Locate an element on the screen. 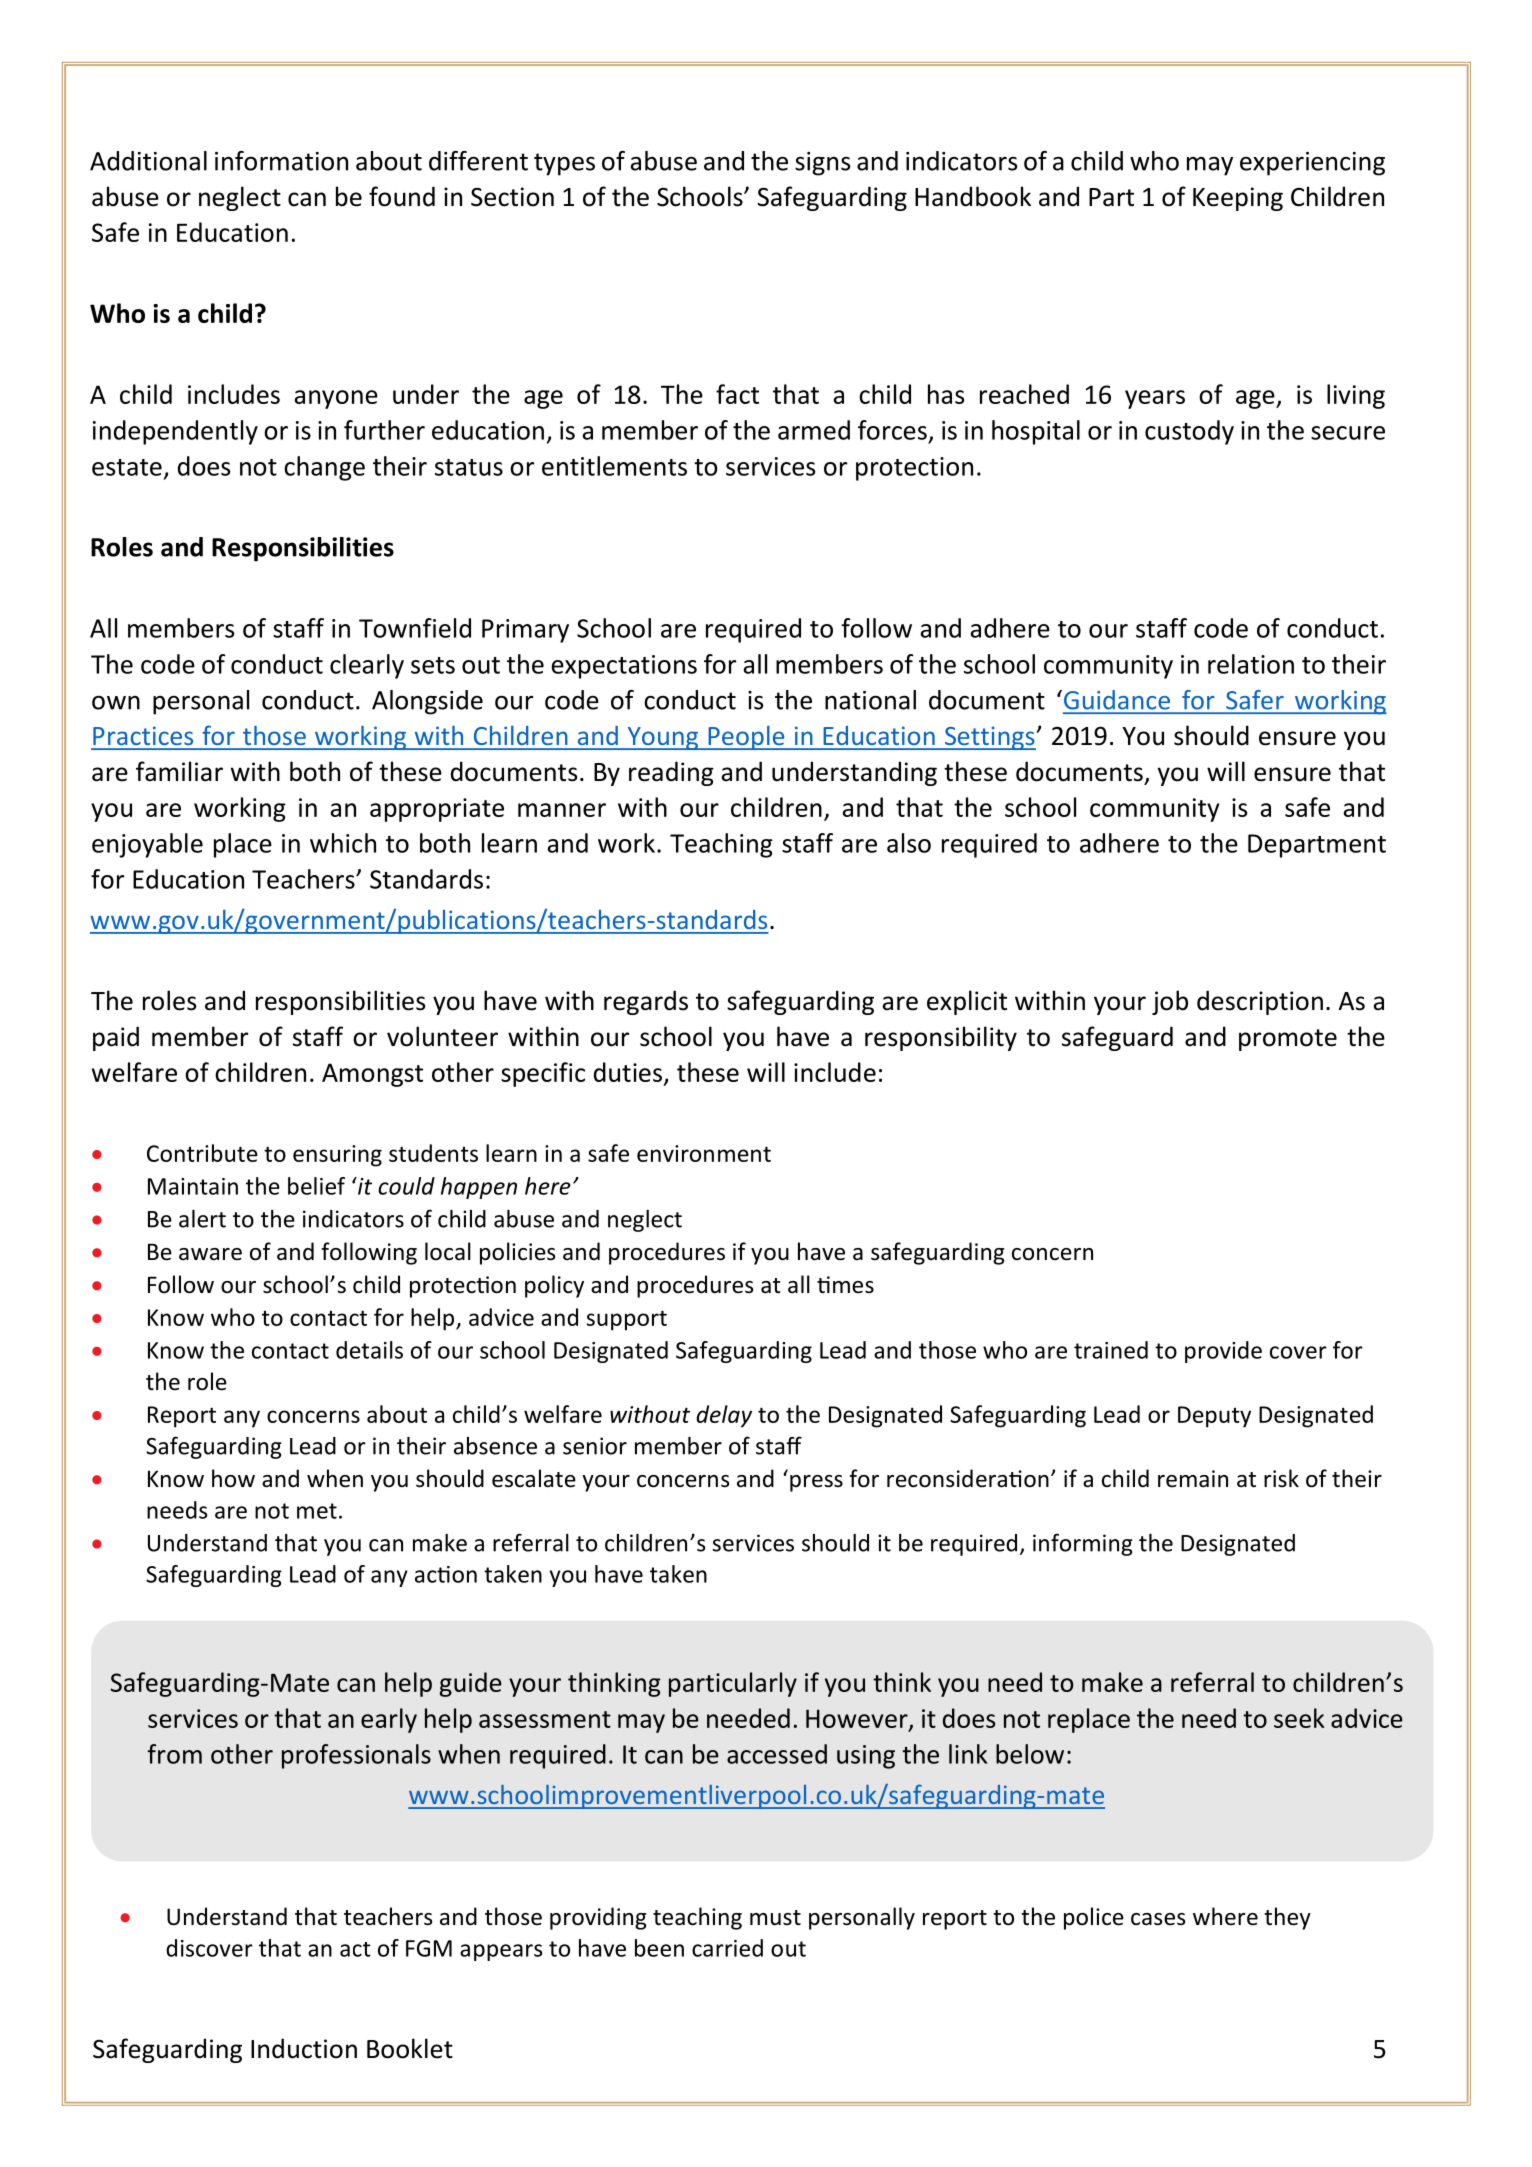 The height and width of the screenshot is (2167, 1532). information is located at coordinates (281, 161).
